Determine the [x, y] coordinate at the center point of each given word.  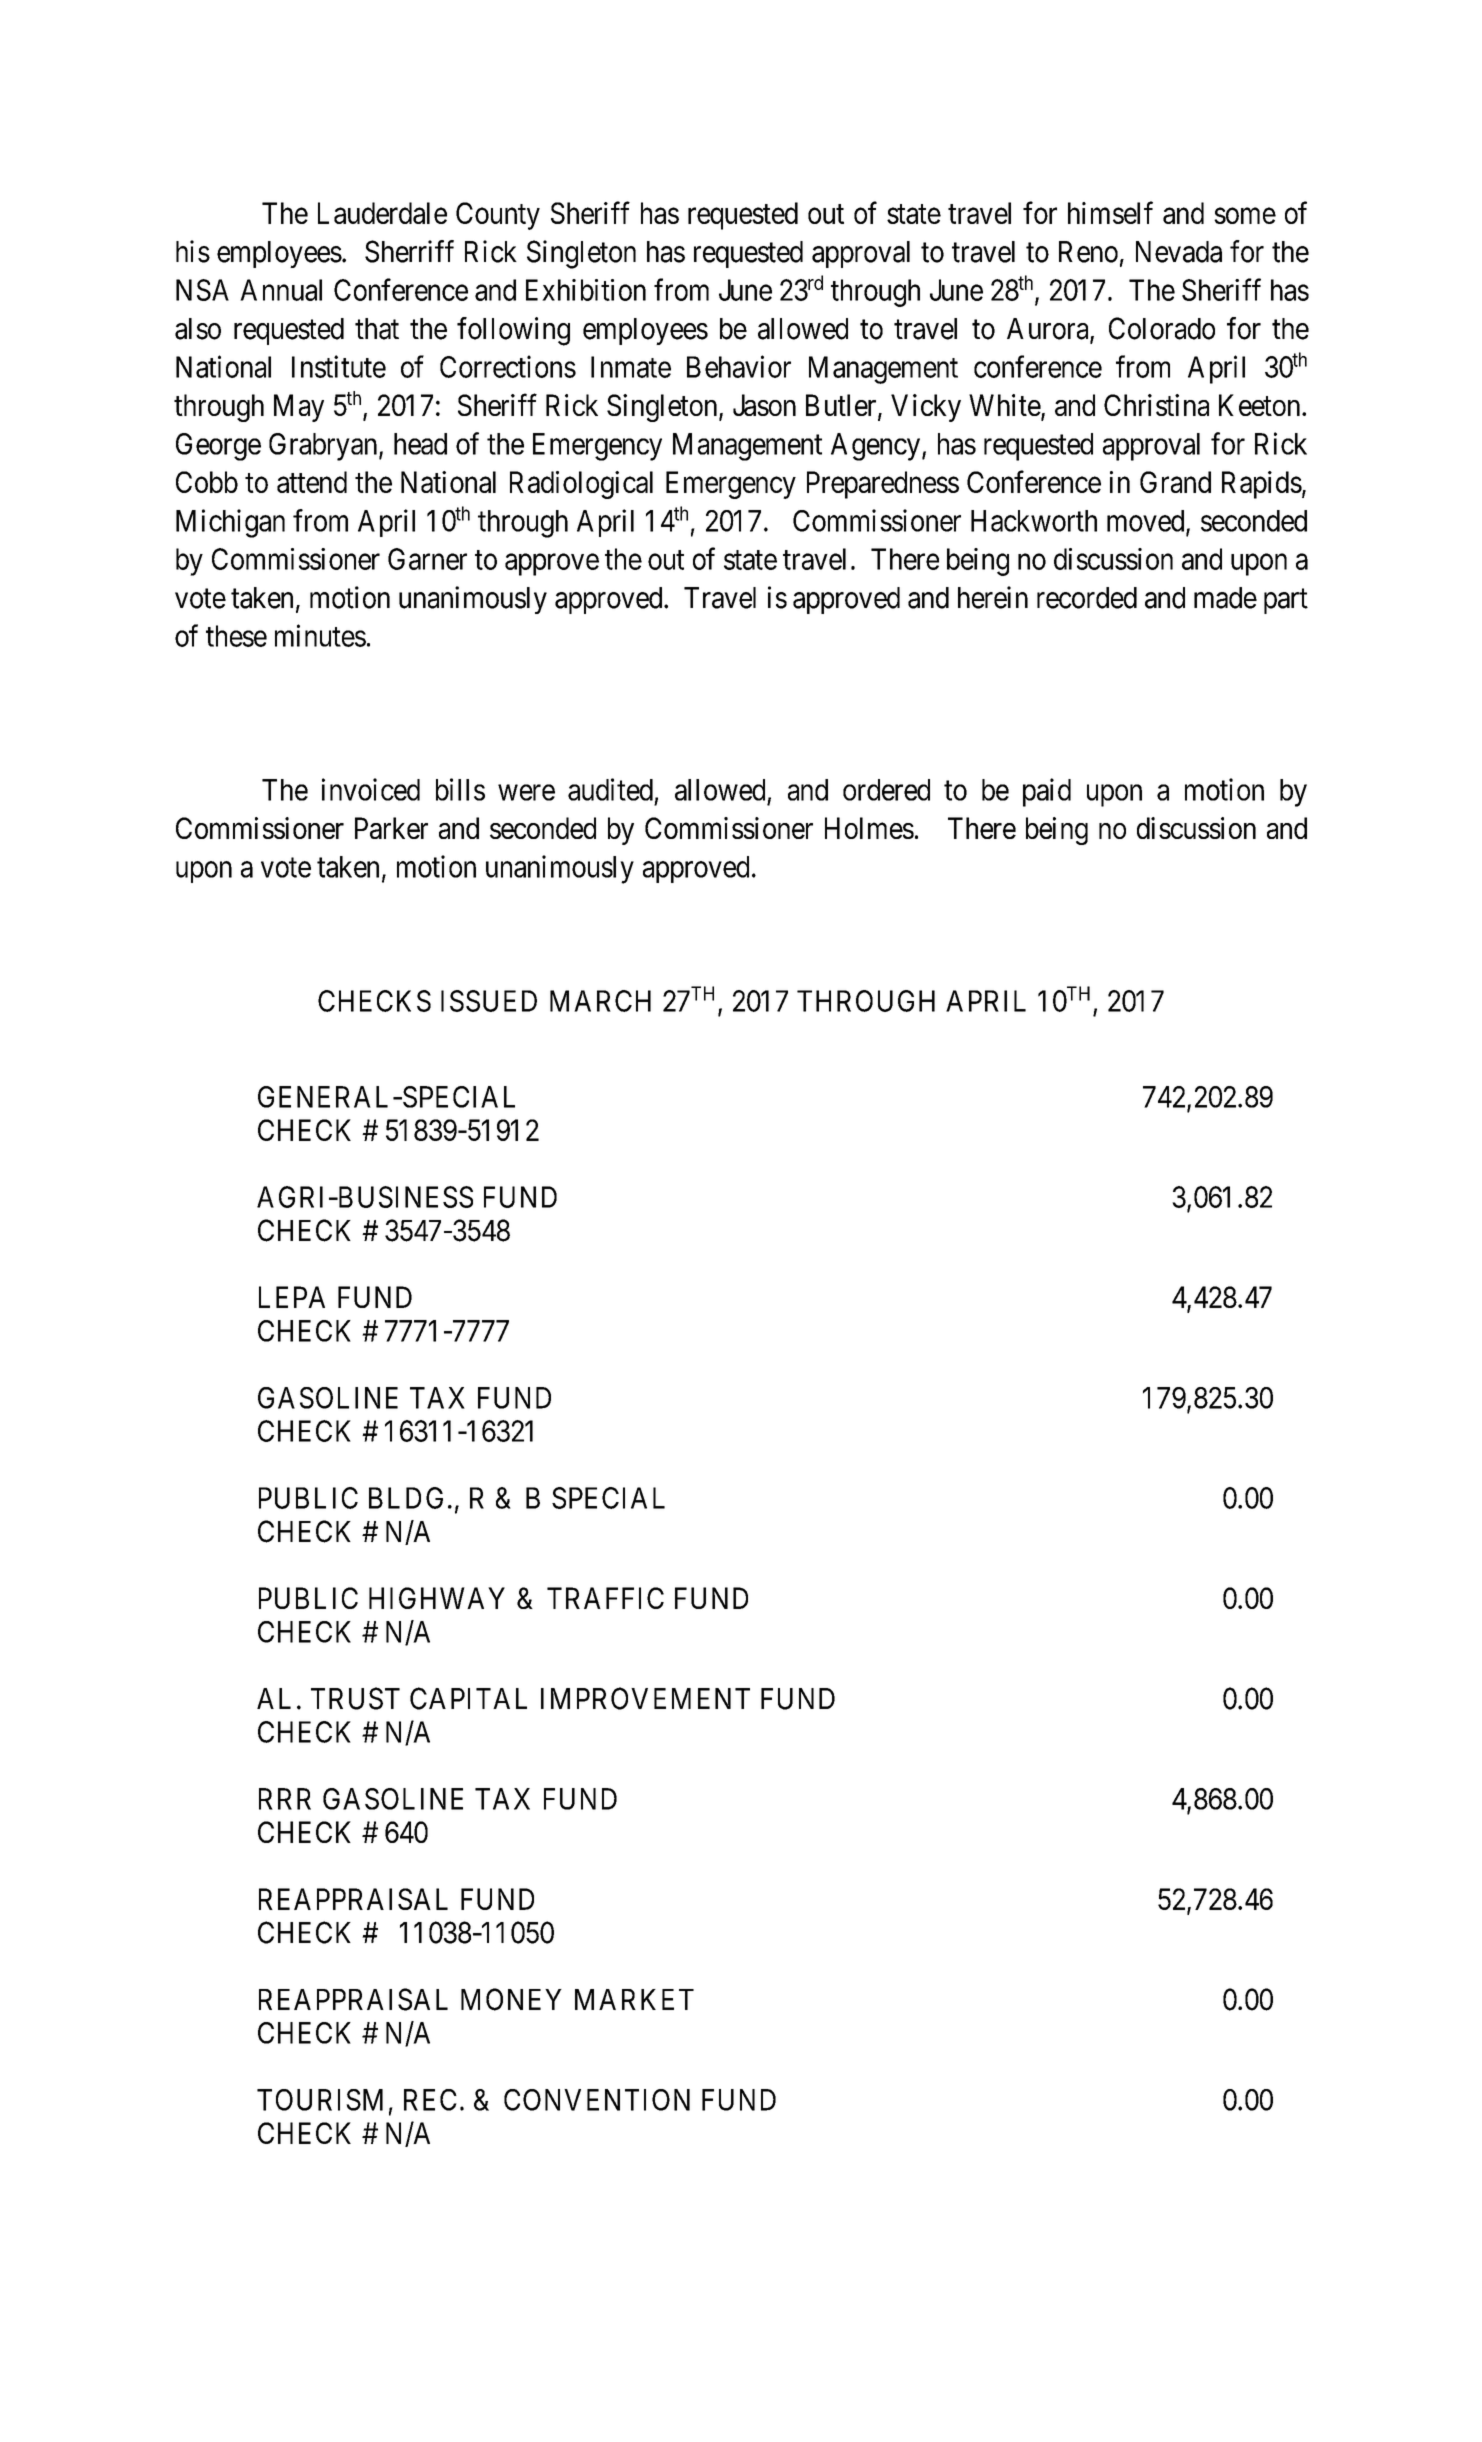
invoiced [371, 789]
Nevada [1179, 252]
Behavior [739, 366]
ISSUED [489, 1001]
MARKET [634, 1999]
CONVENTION [597, 2100]
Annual [281, 290]
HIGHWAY [437, 1598]
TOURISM [320, 2100]
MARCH [600, 1001]
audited [610, 789]
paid [1047, 792]
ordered [886, 790]
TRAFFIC [605, 1598]
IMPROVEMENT [645, 1698]
